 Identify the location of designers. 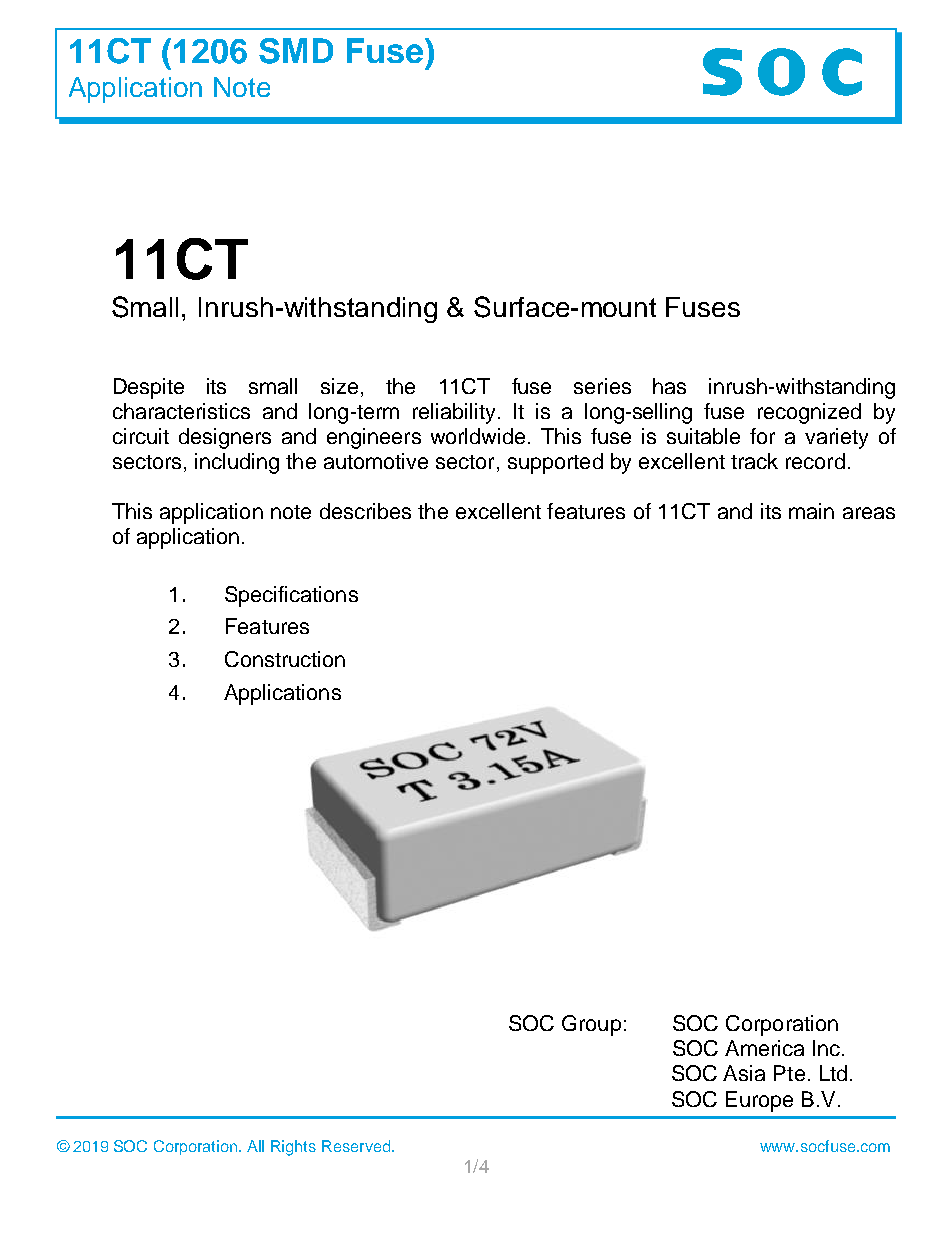
(225, 438).
